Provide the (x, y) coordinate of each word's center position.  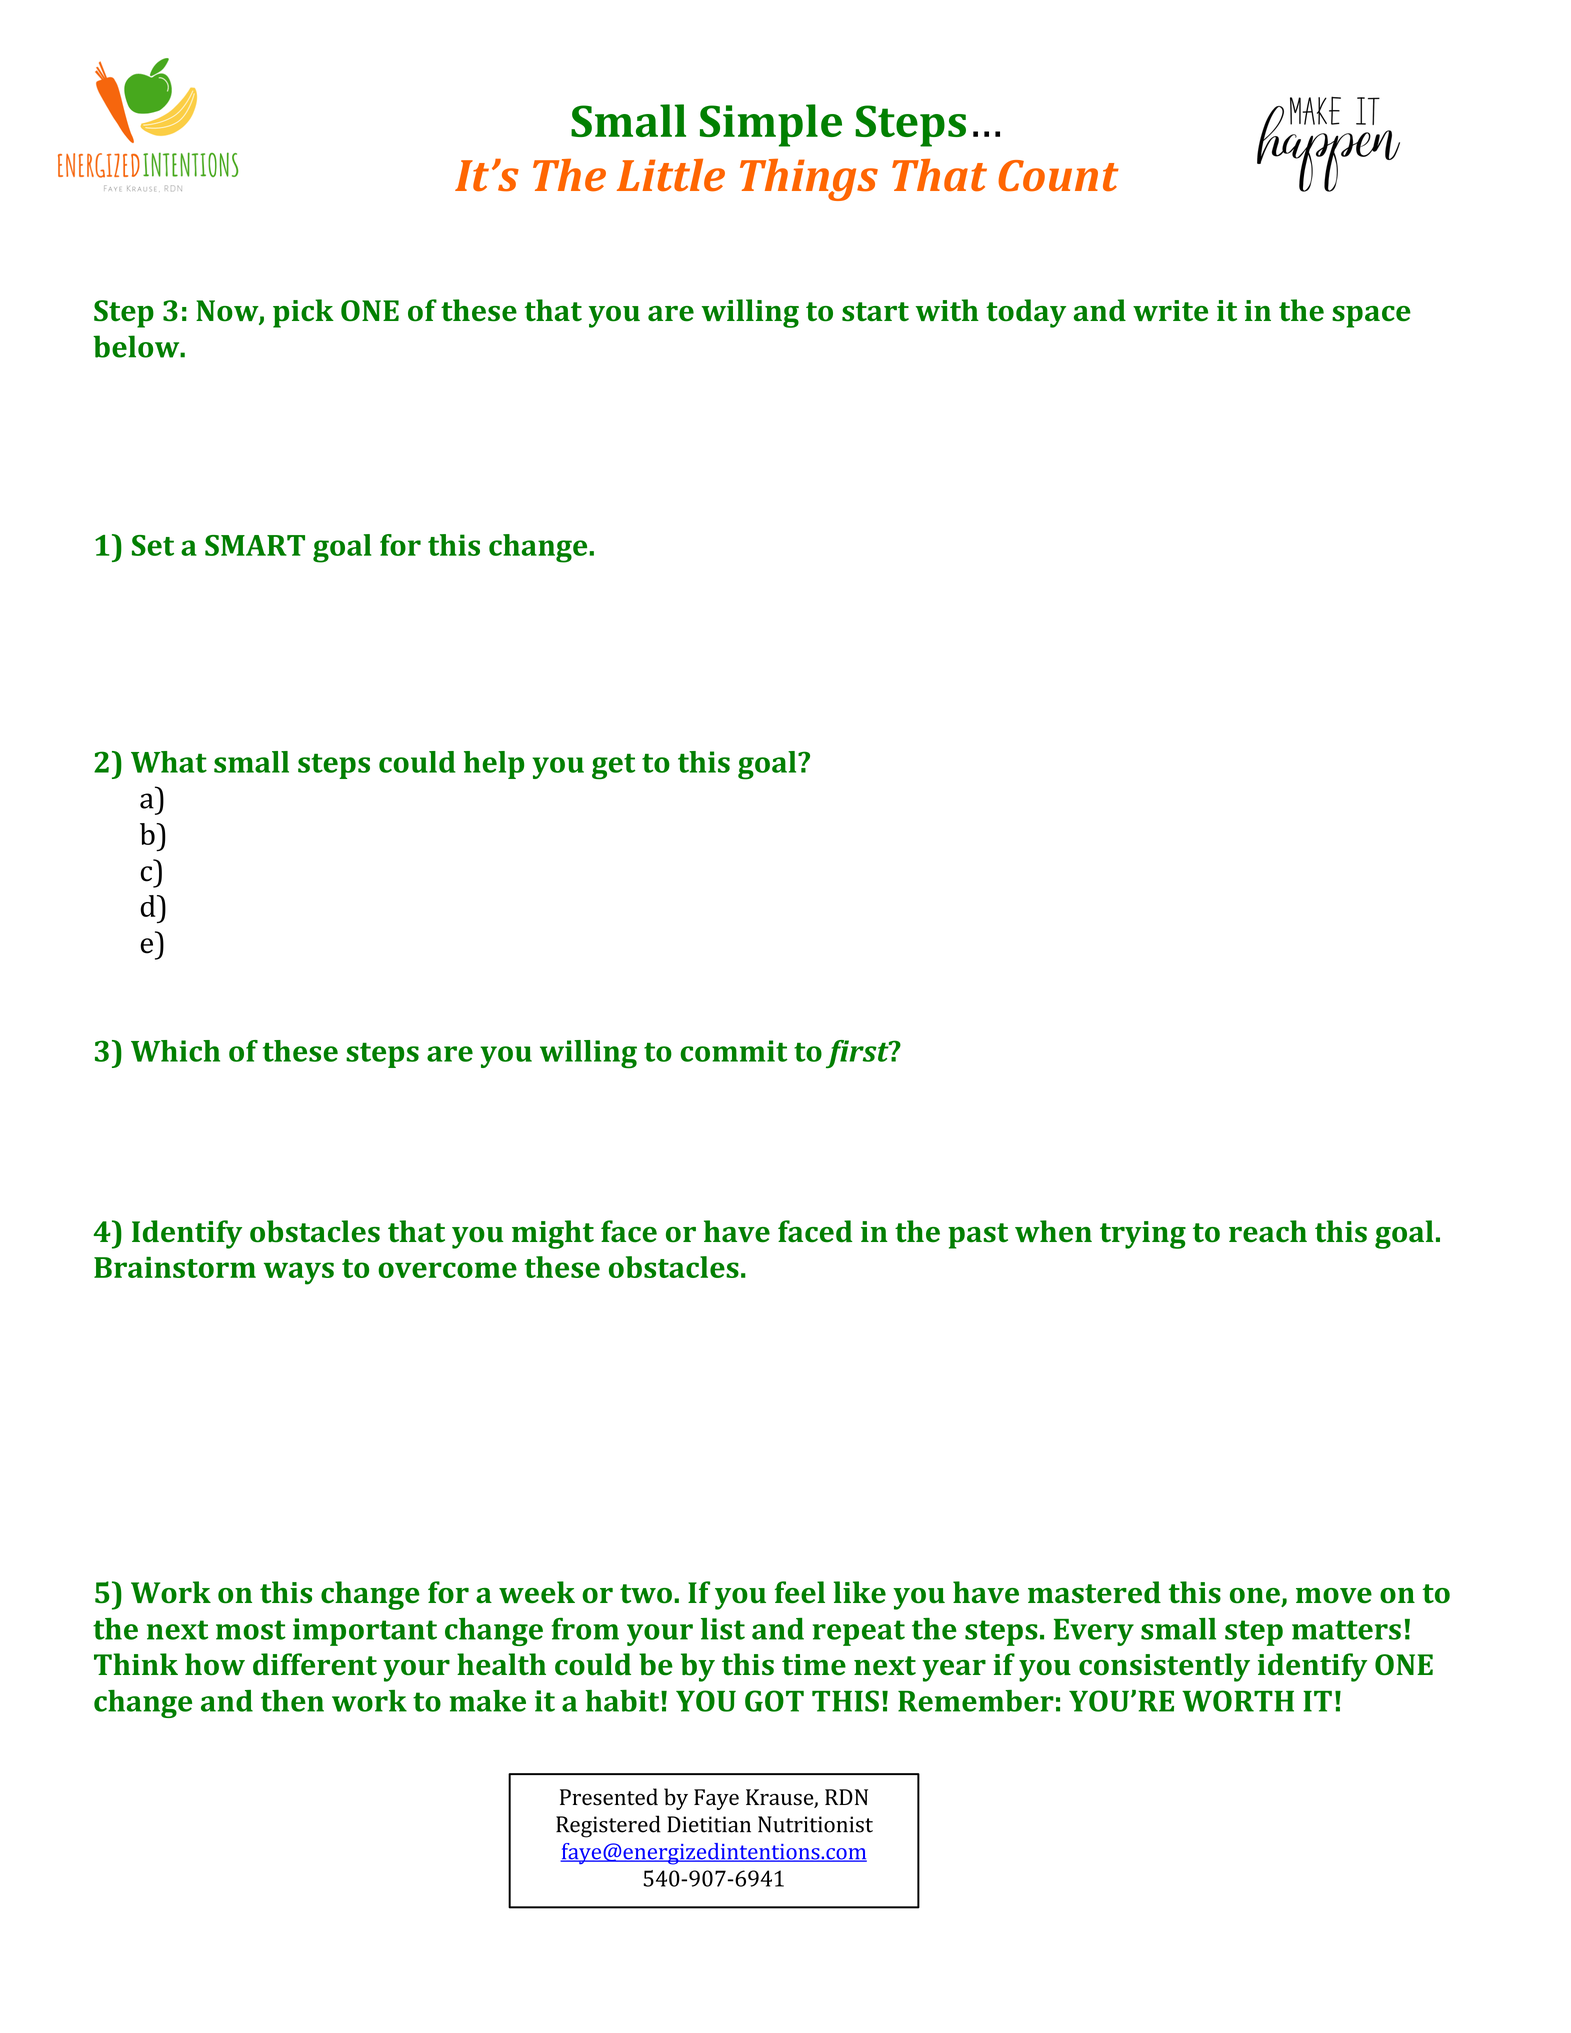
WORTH (1238, 1701)
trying (1143, 1235)
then (292, 1701)
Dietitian (709, 1824)
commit (733, 1051)
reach (1268, 1231)
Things (809, 180)
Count (1058, 176)
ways (299, 1273)
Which (175, 1051)
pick (303, 313)
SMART (255, 545)
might (553, 1234)
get (613, 767)
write (1170, 311)
